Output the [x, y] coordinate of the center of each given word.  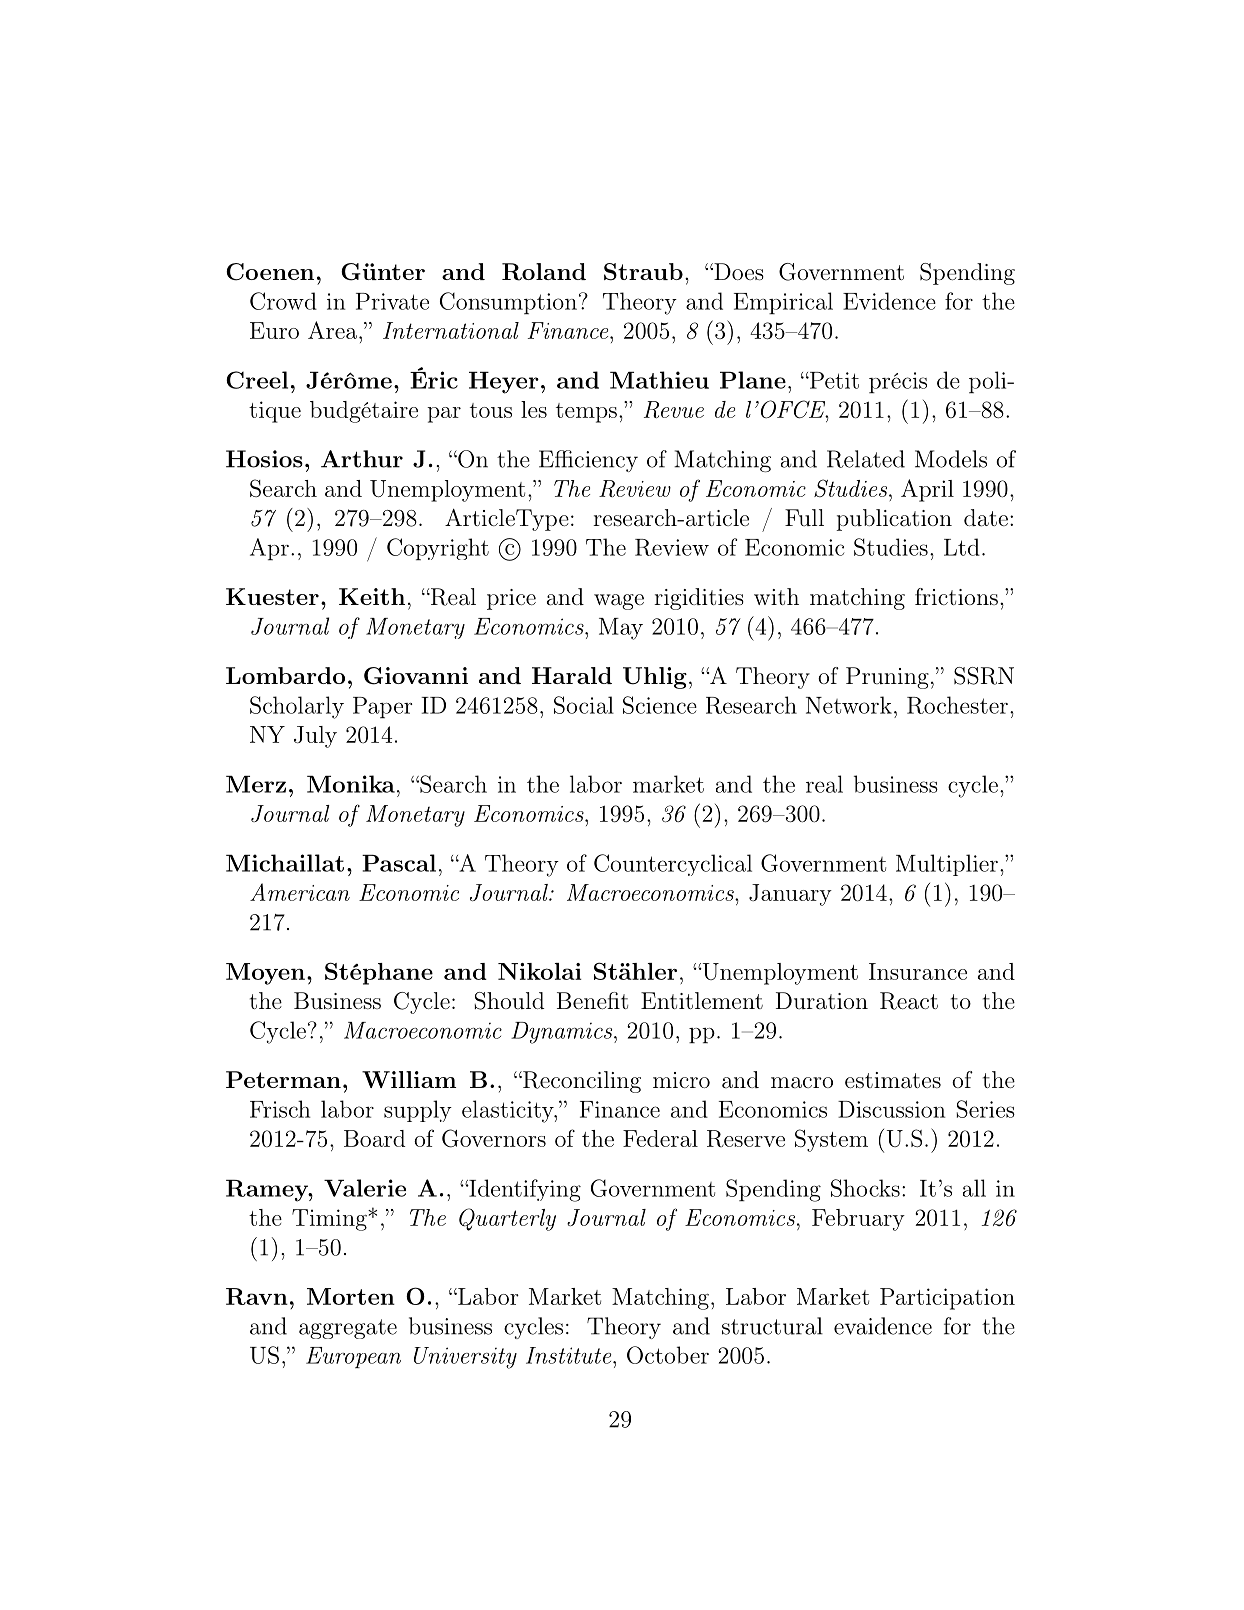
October [668, 1355]
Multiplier [947, 865]
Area [332, 330]
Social [584, 705]
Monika [351, 784]
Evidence [889, 301]
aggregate [348, 1329]
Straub [643, 272]
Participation [947, 1299]
